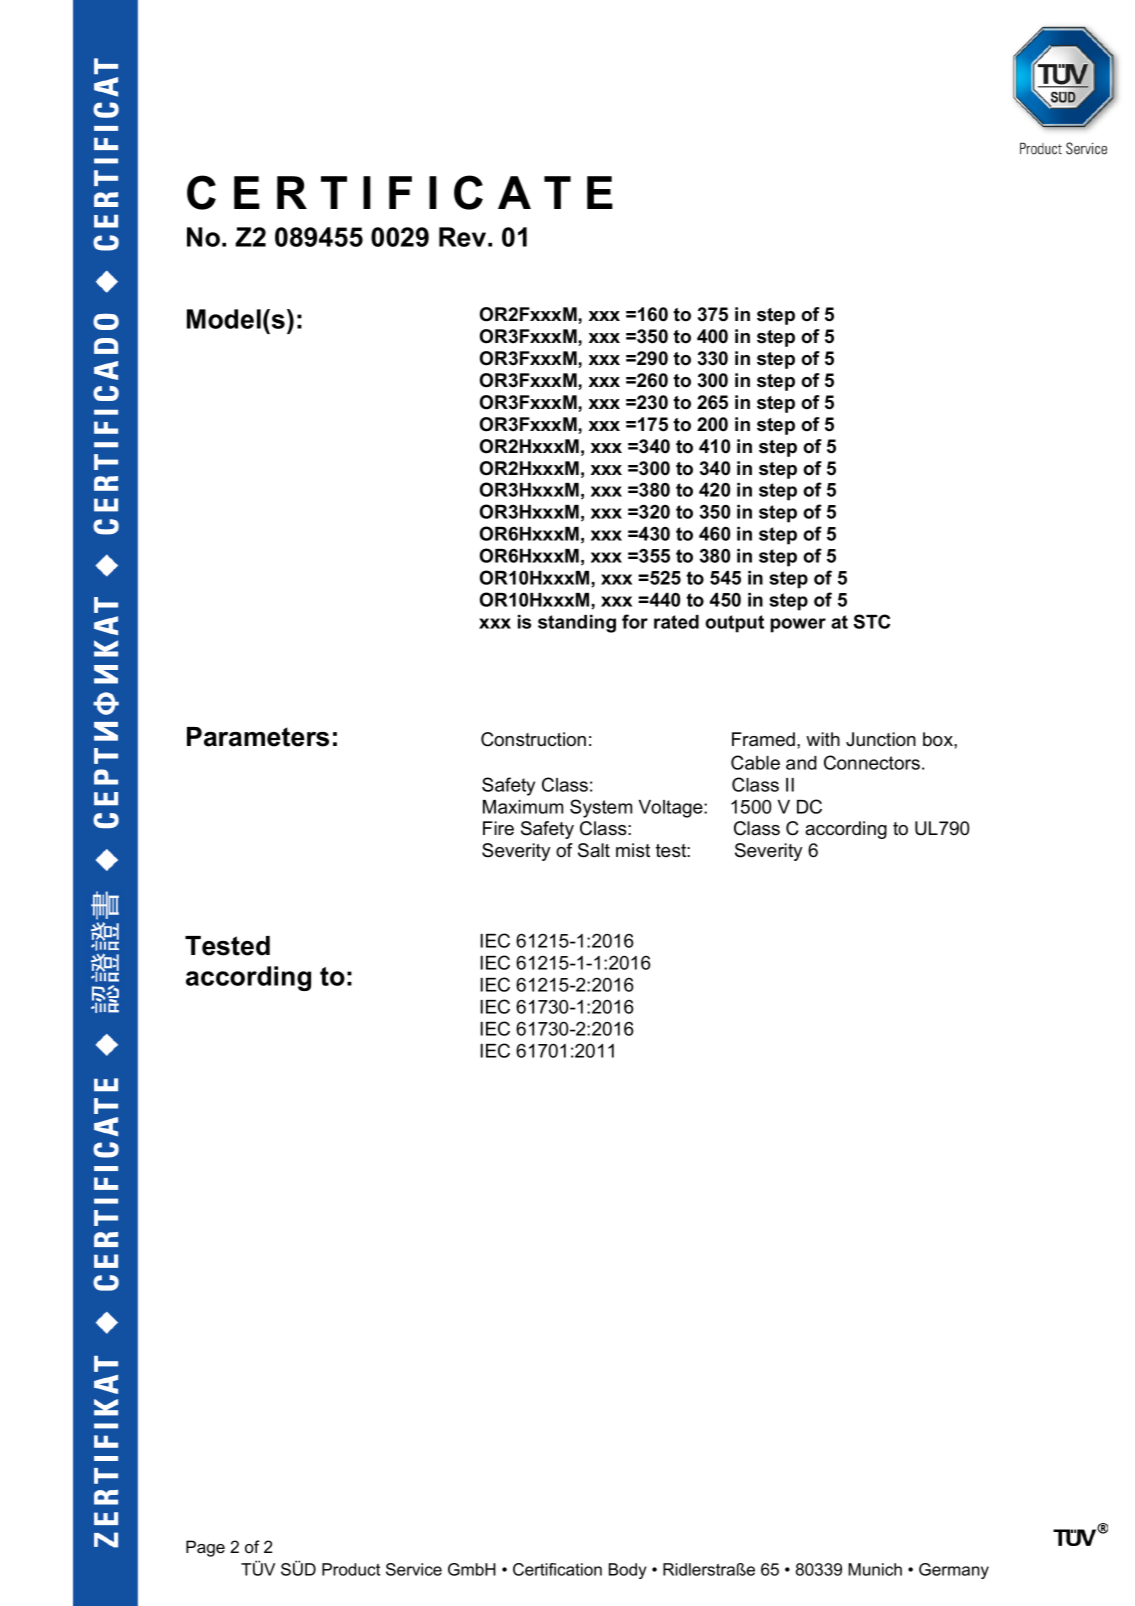 The width and height of the image is (1135, 1606). What do you see at coordinates (557, 1569) in the image?
I see `Certification` at bounding box center [557, 1569].
